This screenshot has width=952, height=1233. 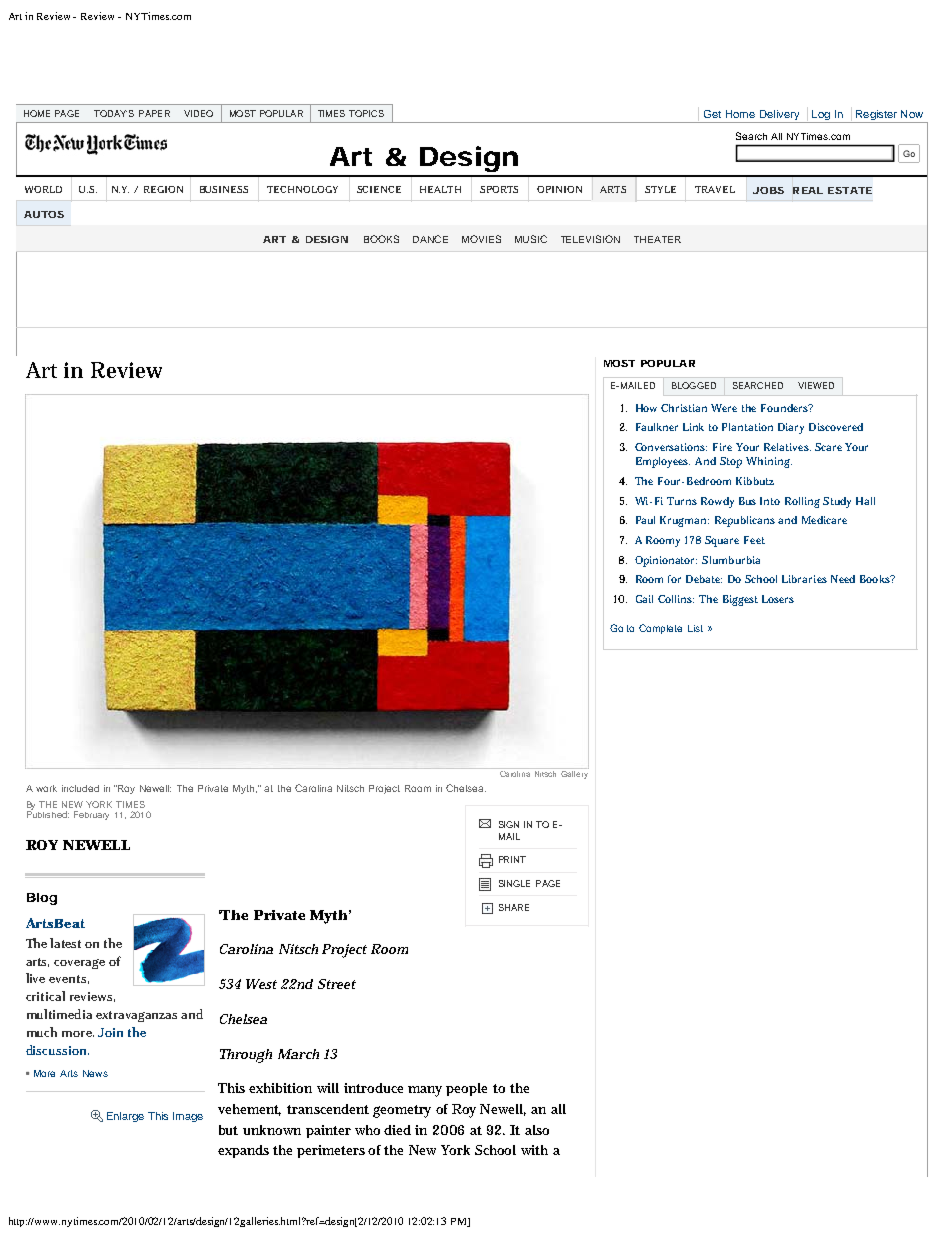 I want to click on List, so click(x=695, y=628).
